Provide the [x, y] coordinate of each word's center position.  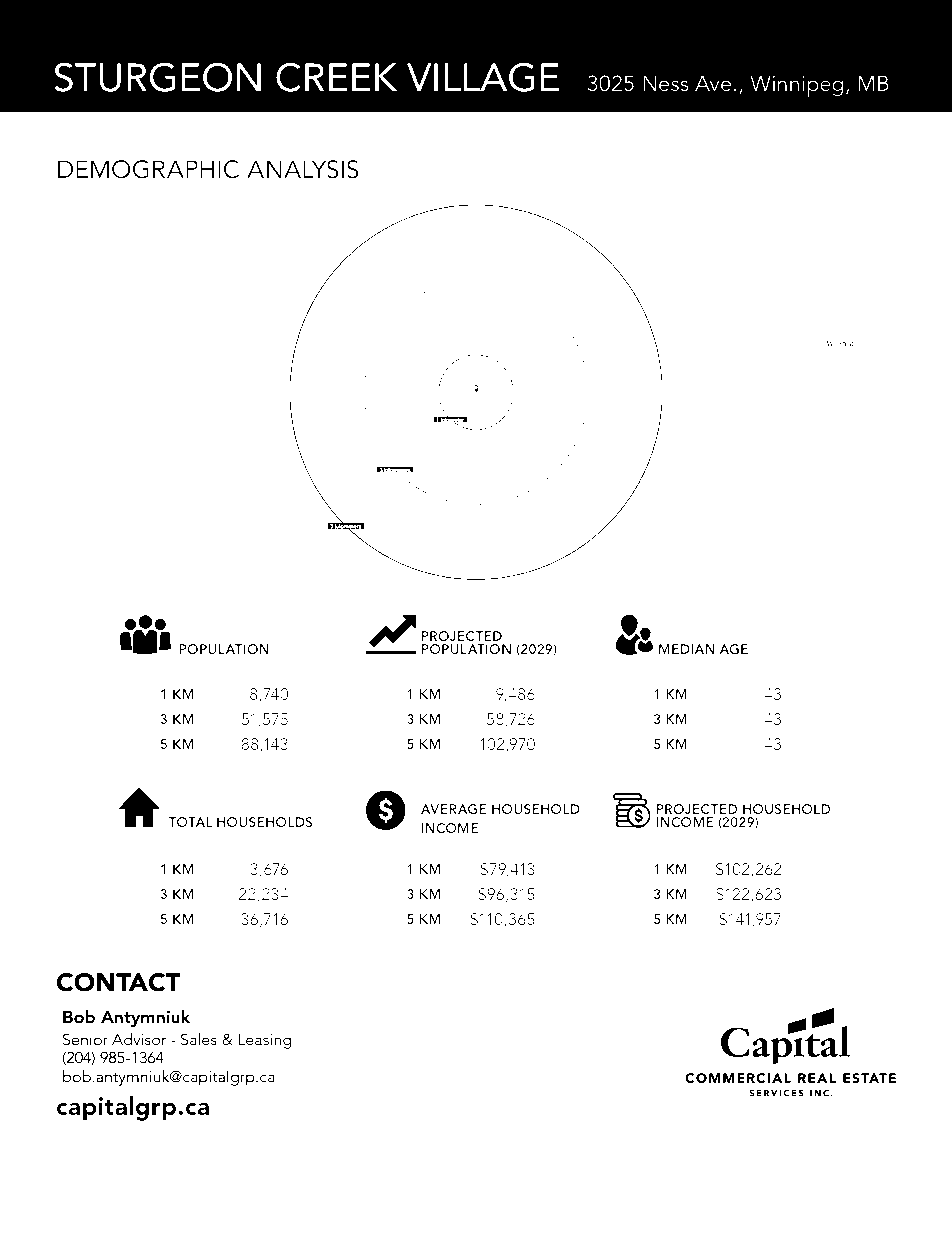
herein [110, 1136]
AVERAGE [453, 809]
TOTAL [190, 822]
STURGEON [157, 77]
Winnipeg [796, 86]
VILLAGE [483, 77]
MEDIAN [687, 649]
